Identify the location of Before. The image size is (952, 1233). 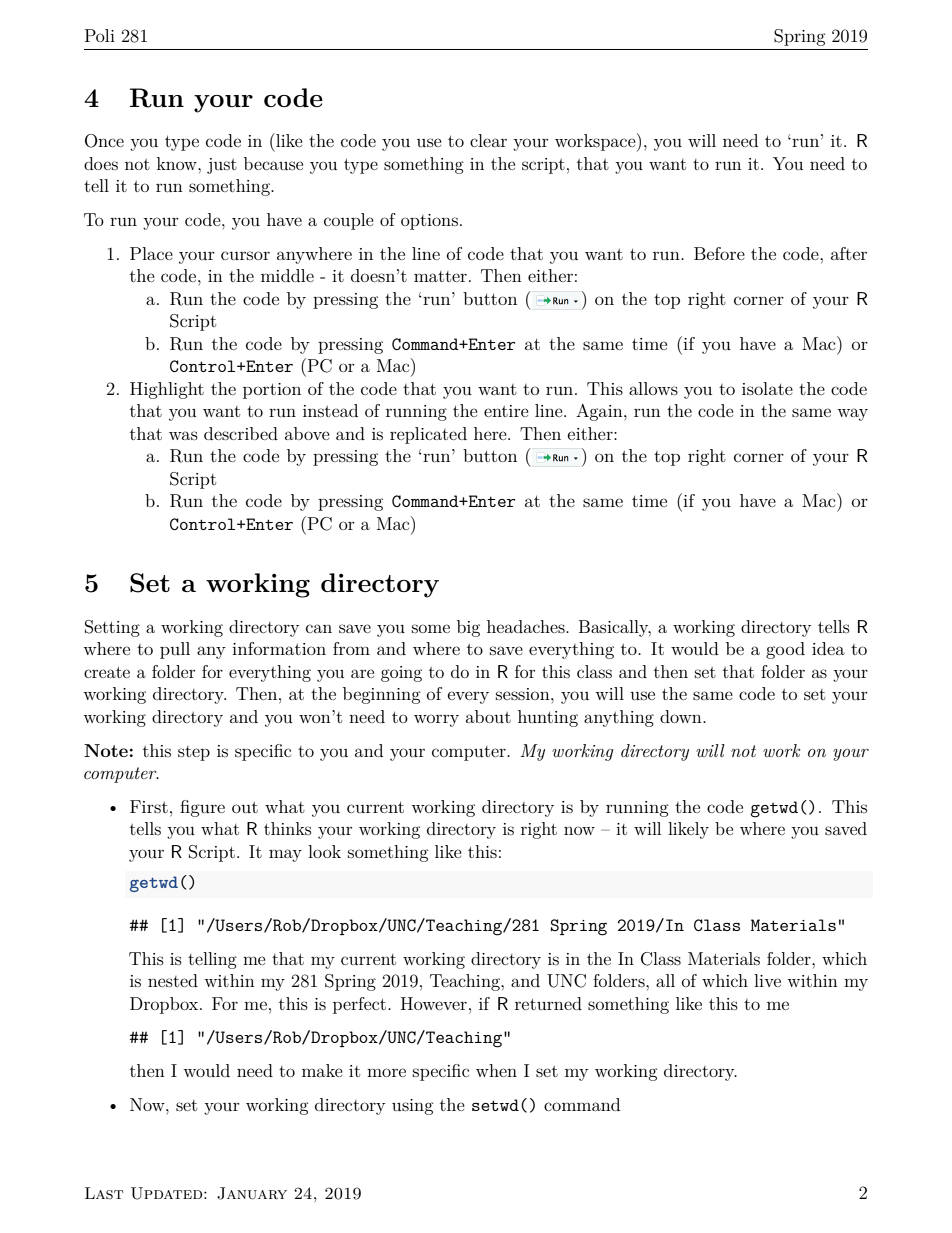
(719, 253).
